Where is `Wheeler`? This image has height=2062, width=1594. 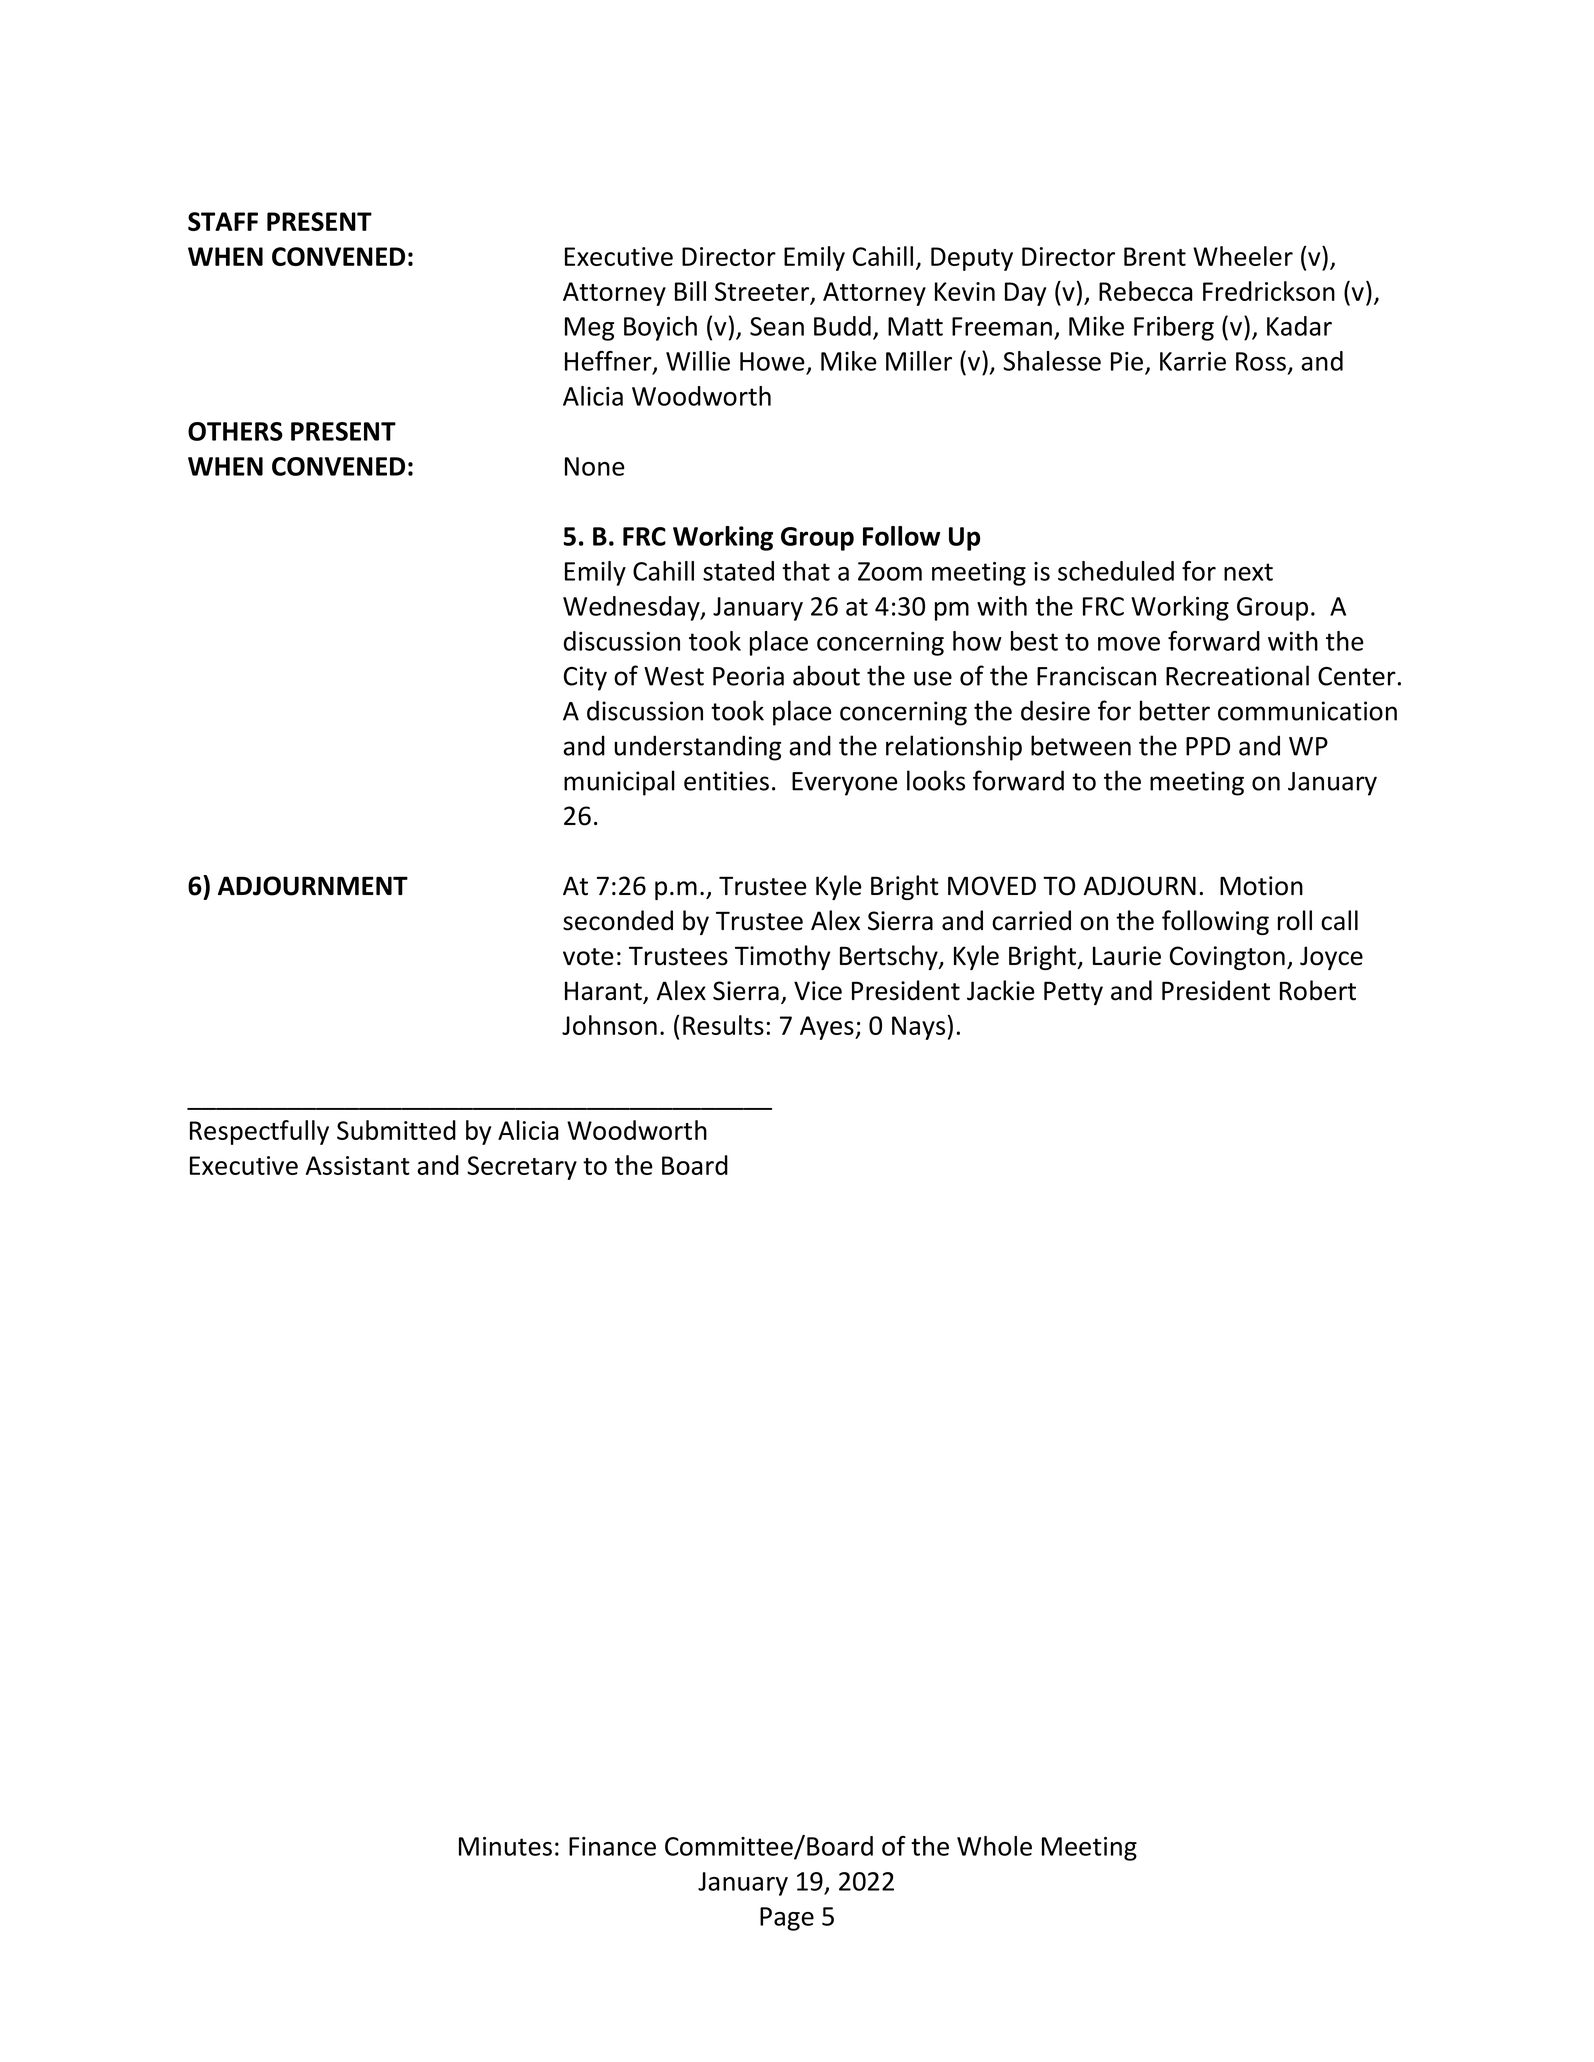
Wheeler is located at coordinates (1243, 256).
